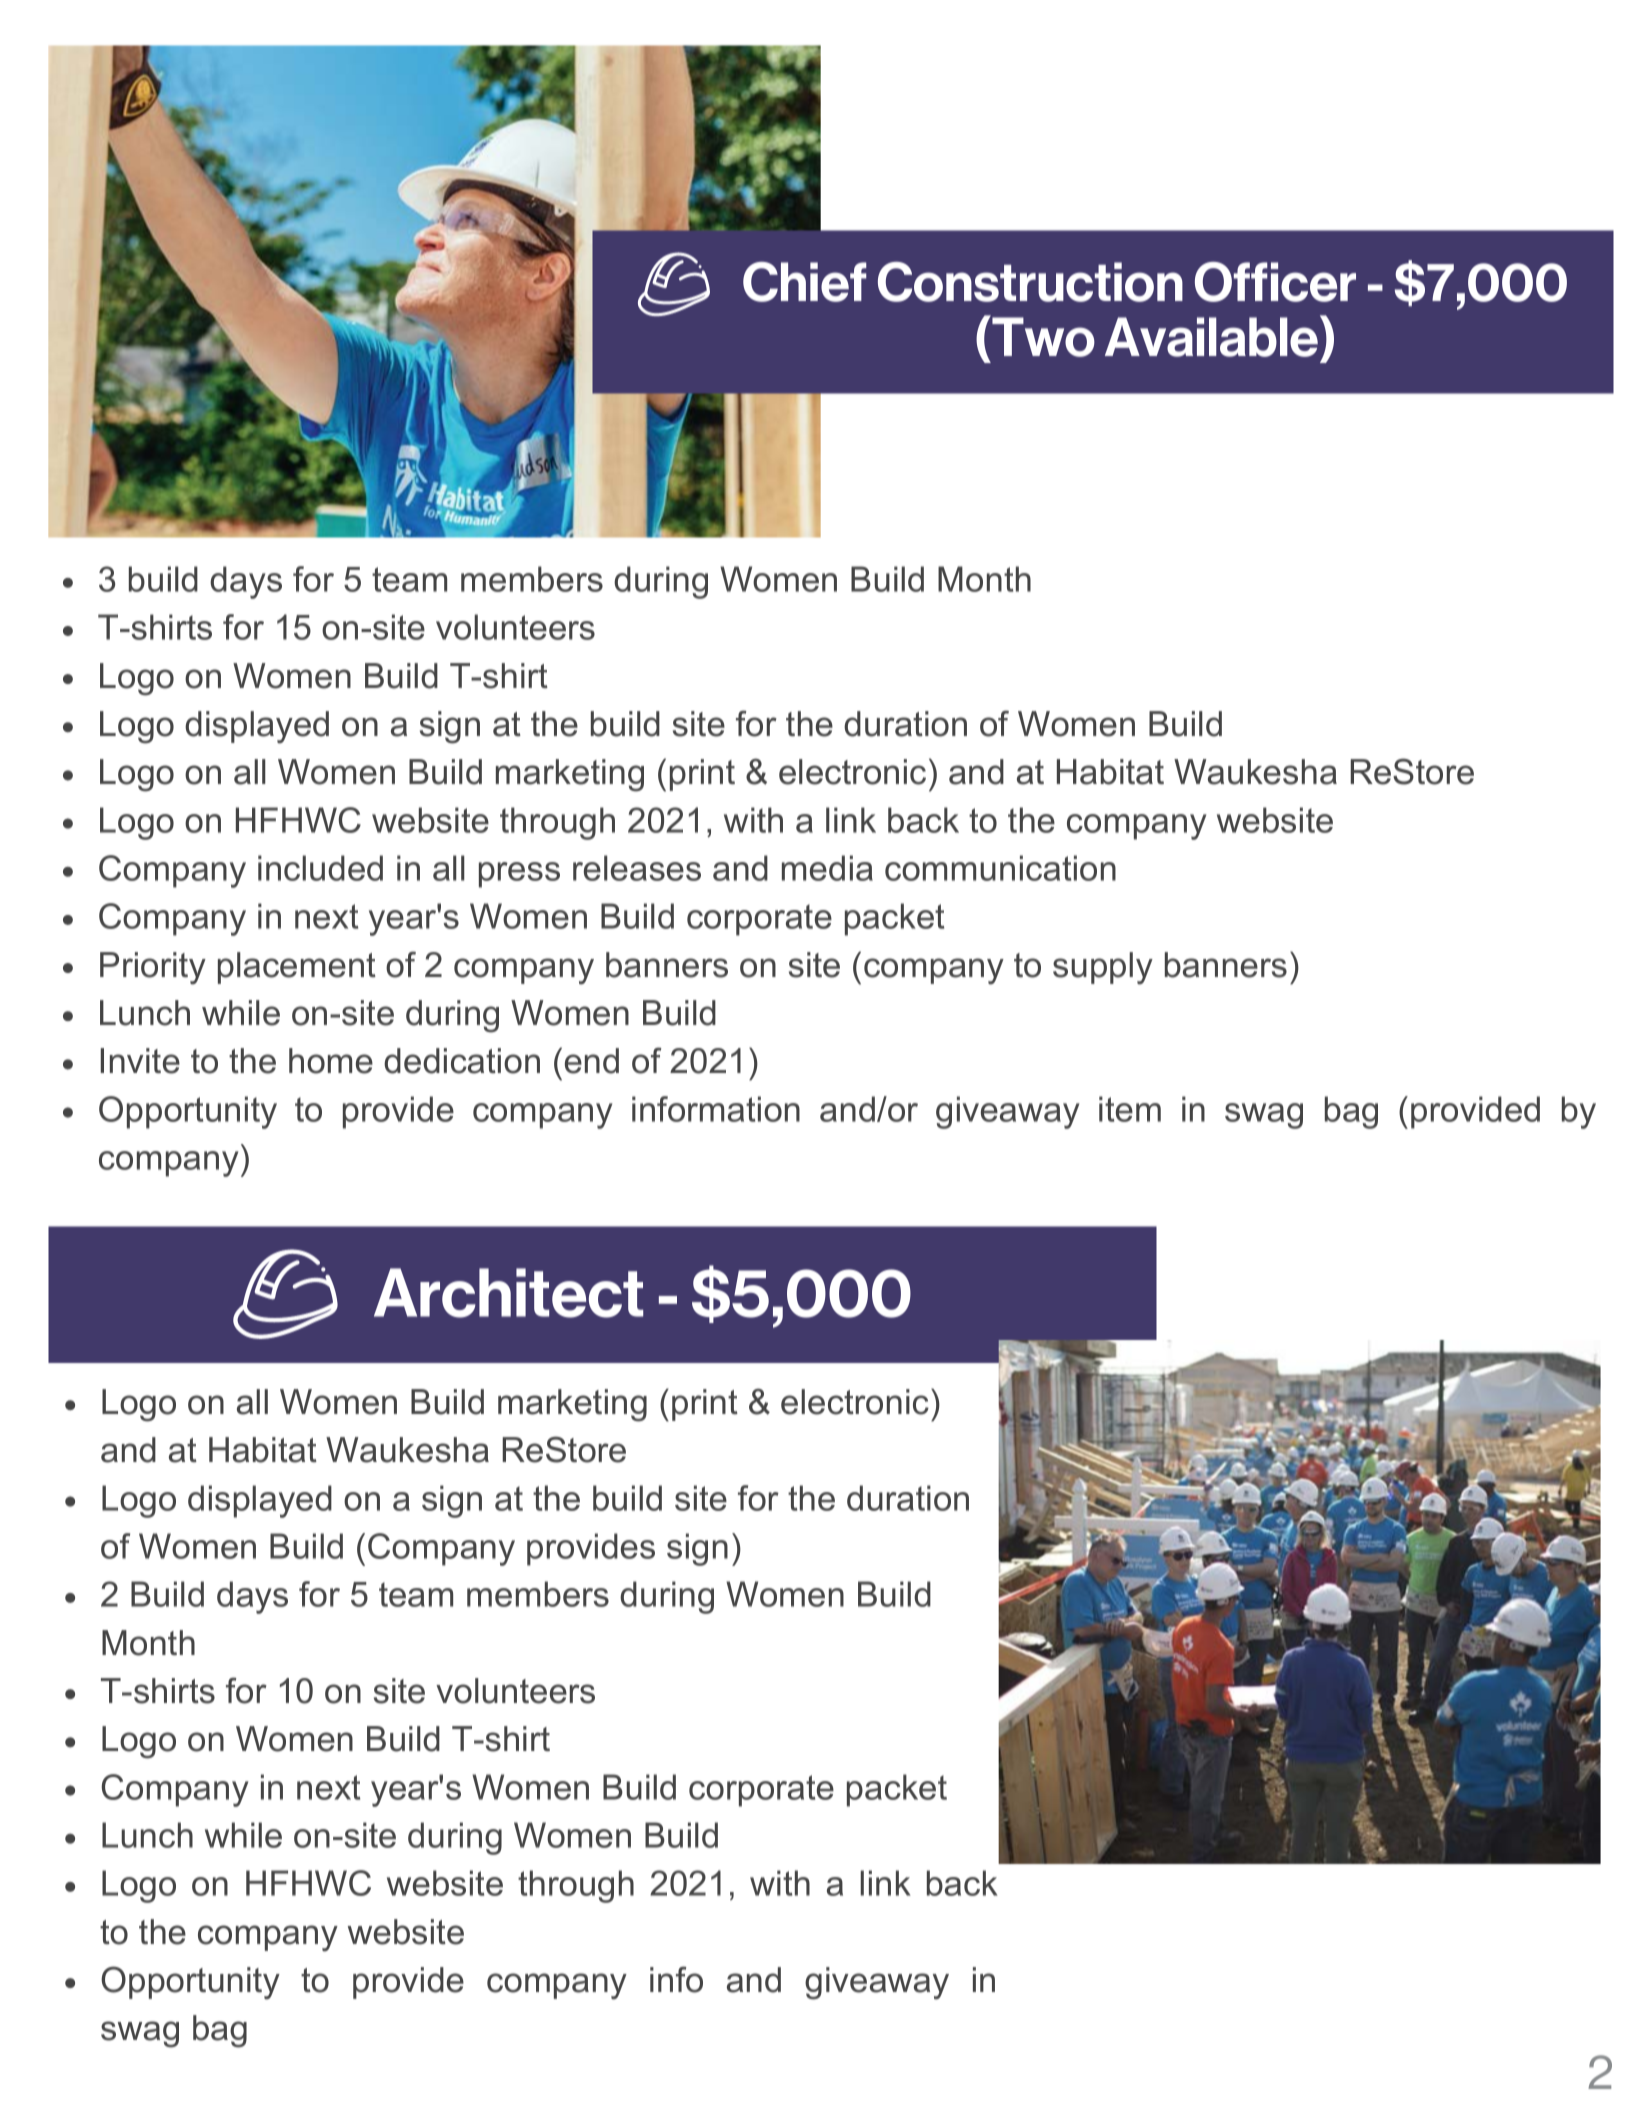 The height and width of the document is (2119, 1637). What do you see at coordinates (1030, 282) in the document?
I see `Construction` at bounding box center [1030, 282].
